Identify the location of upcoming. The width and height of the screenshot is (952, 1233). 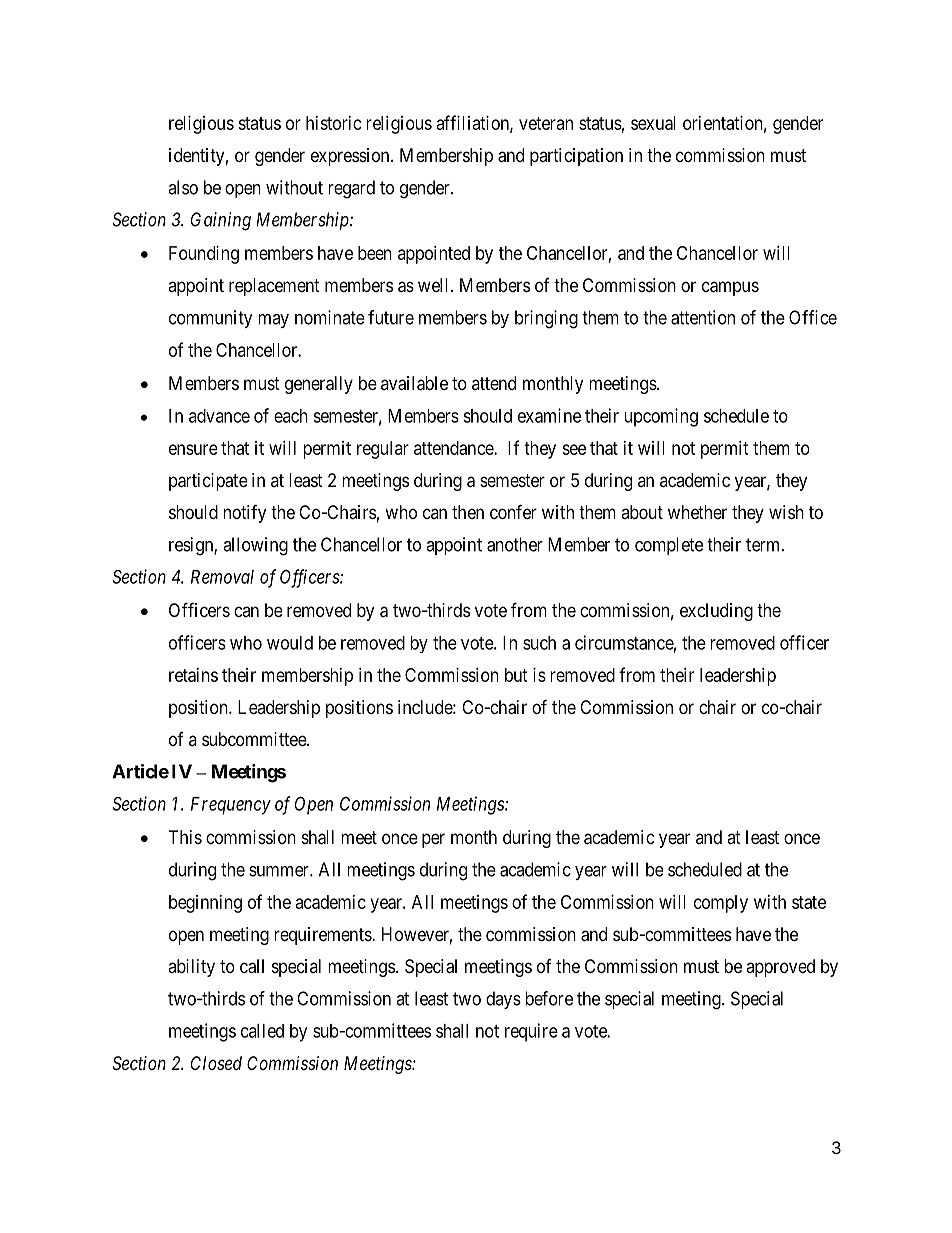
(661, 417).
